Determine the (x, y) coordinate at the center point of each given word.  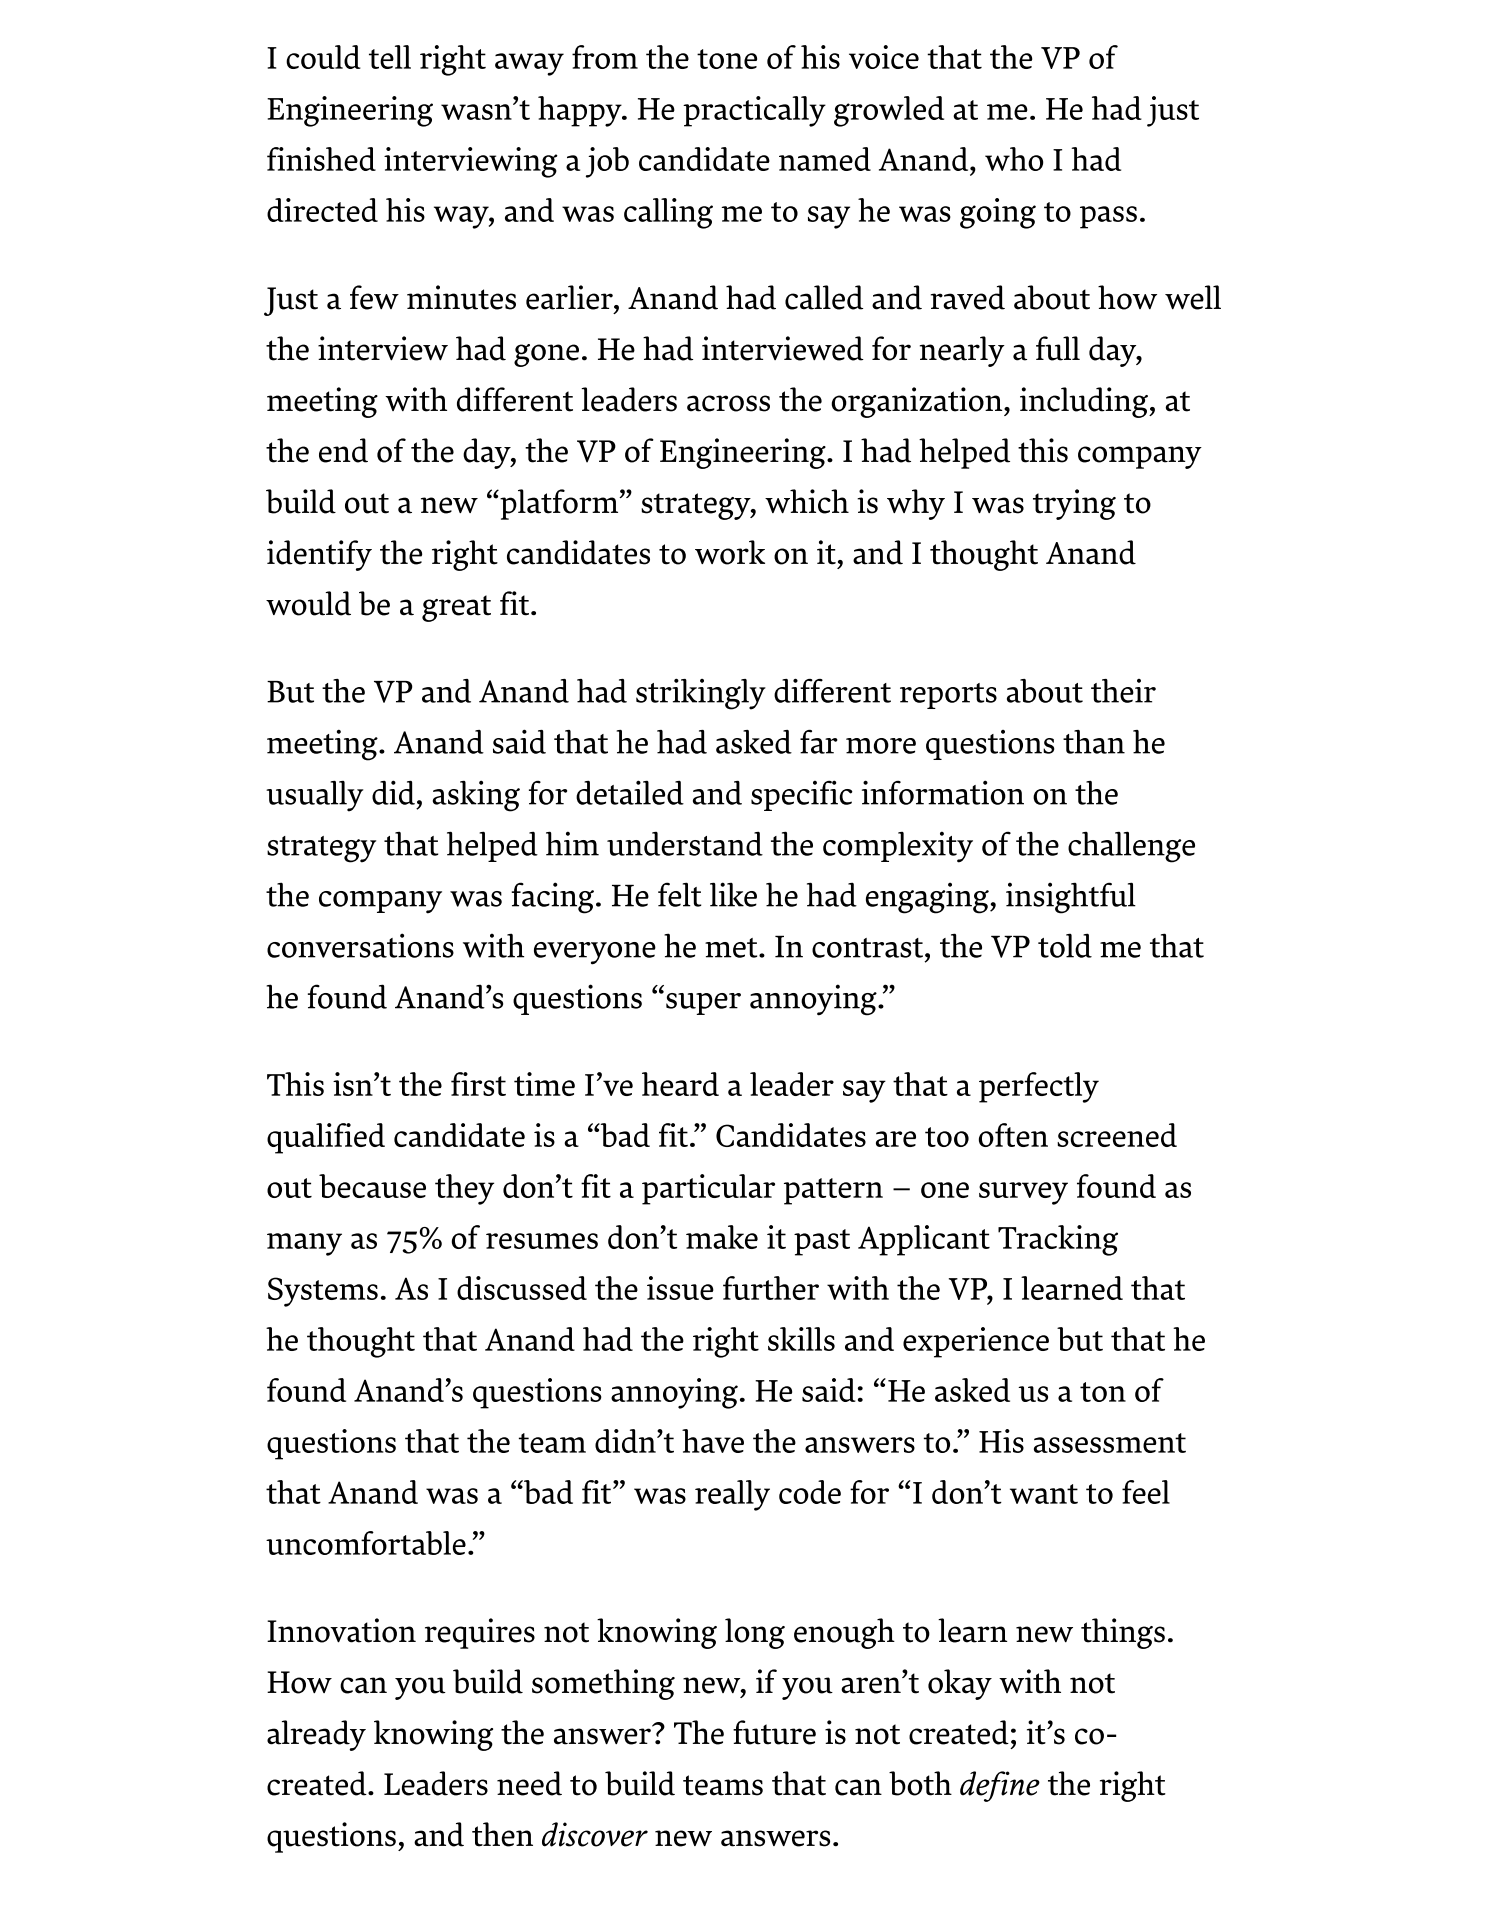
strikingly (701, 694)
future (774, 1732)
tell (390, 57)
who (1014, 159)
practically (754, 111)
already (316, 1735)
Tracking (1058, 1240)
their (1123, 691)
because (372, 1186)
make (722, 1237)
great (456, 608)
